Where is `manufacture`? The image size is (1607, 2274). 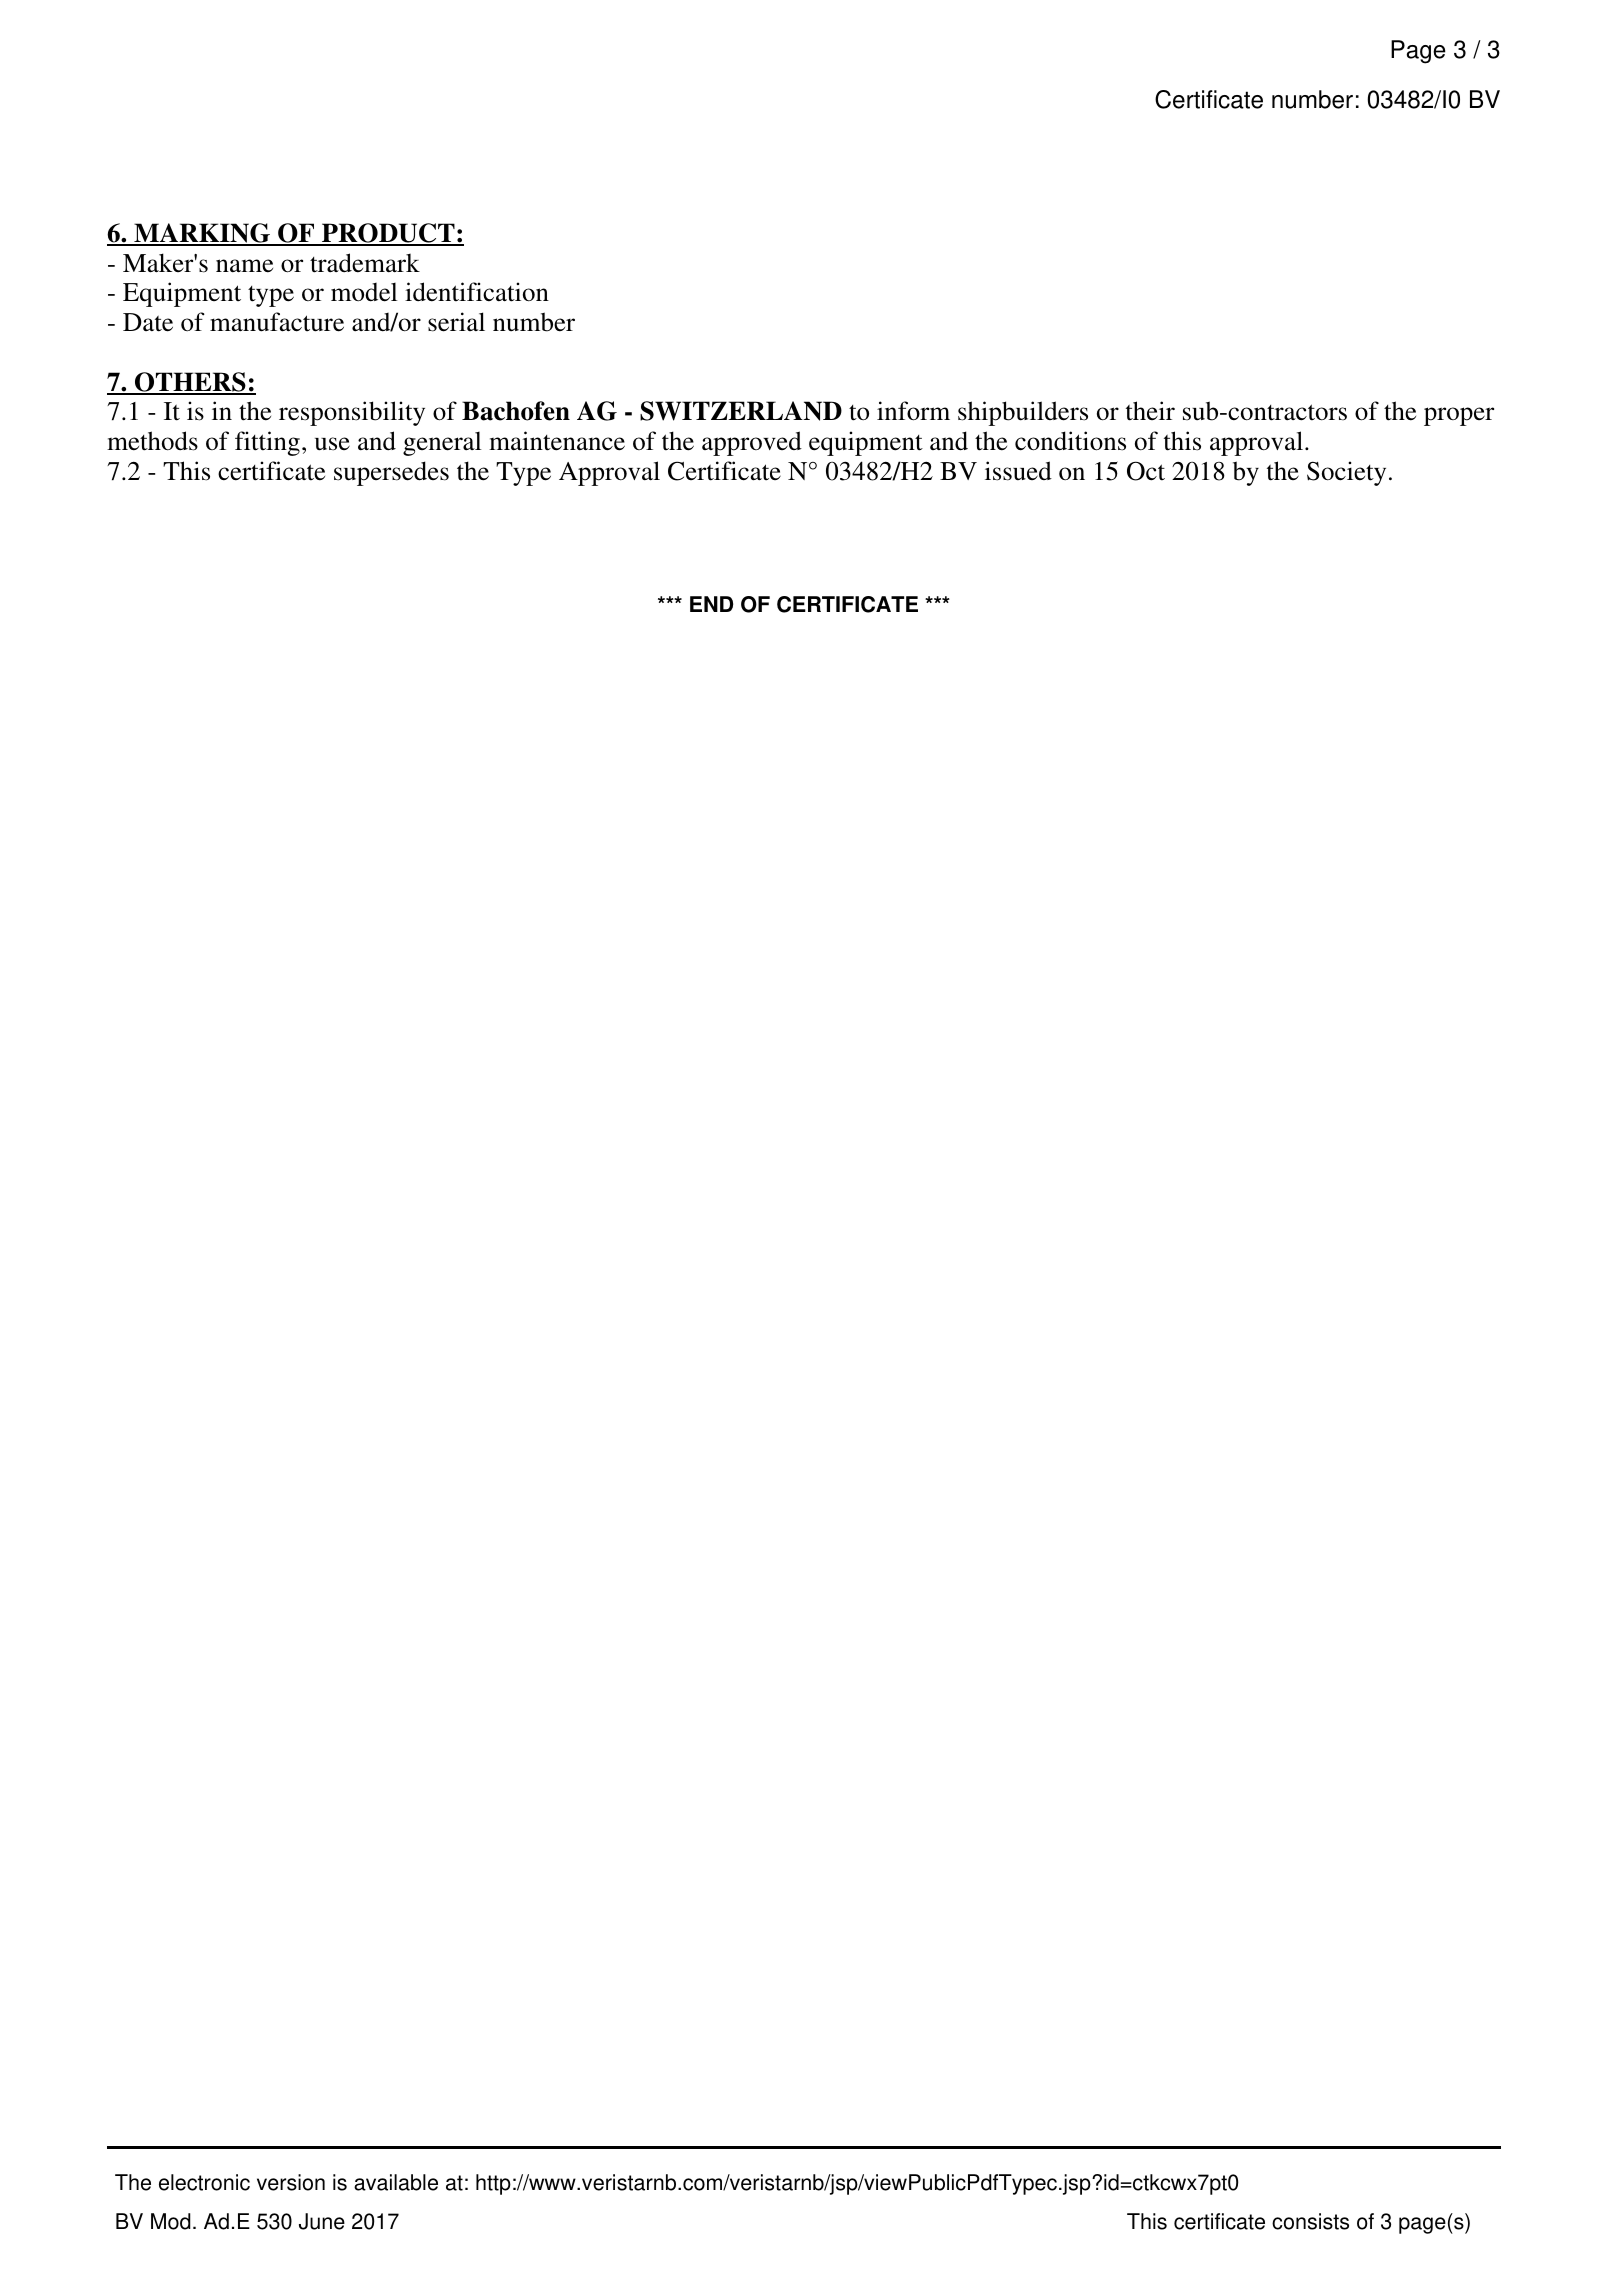
manufacture is located at coordinates (277, 322).
